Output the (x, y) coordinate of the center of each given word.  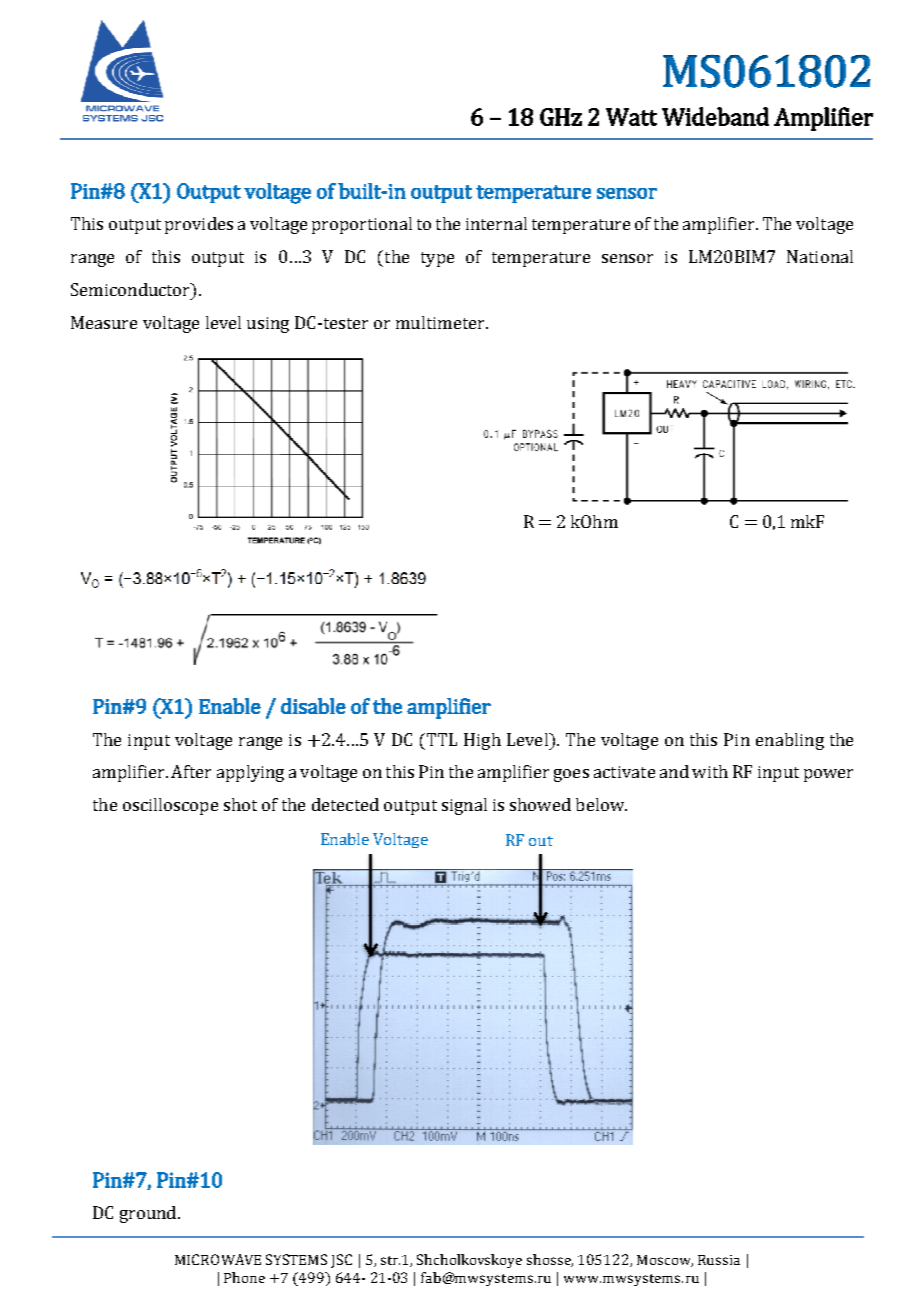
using (268, 325)
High (482, 741)
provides (199, 225)
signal (464, 806)
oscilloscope (170, 806)
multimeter (441, 322)
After (191, 771)
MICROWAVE (218, 1259)
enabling (790, 741)
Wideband (715, 116)
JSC (341, 1261)
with (710, 771)
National (820, 256)
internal (496, 223)
